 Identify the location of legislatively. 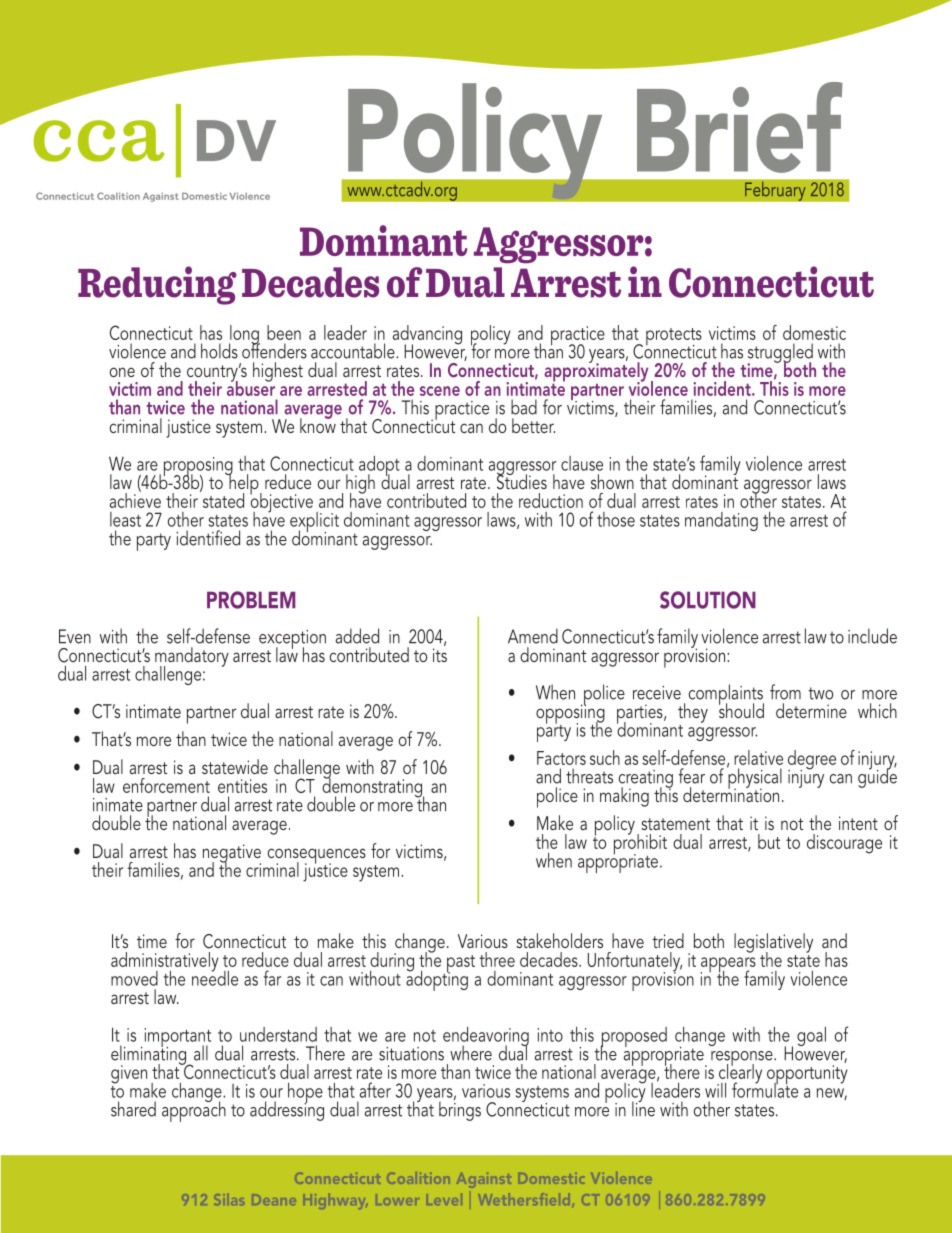
(773, 944).
